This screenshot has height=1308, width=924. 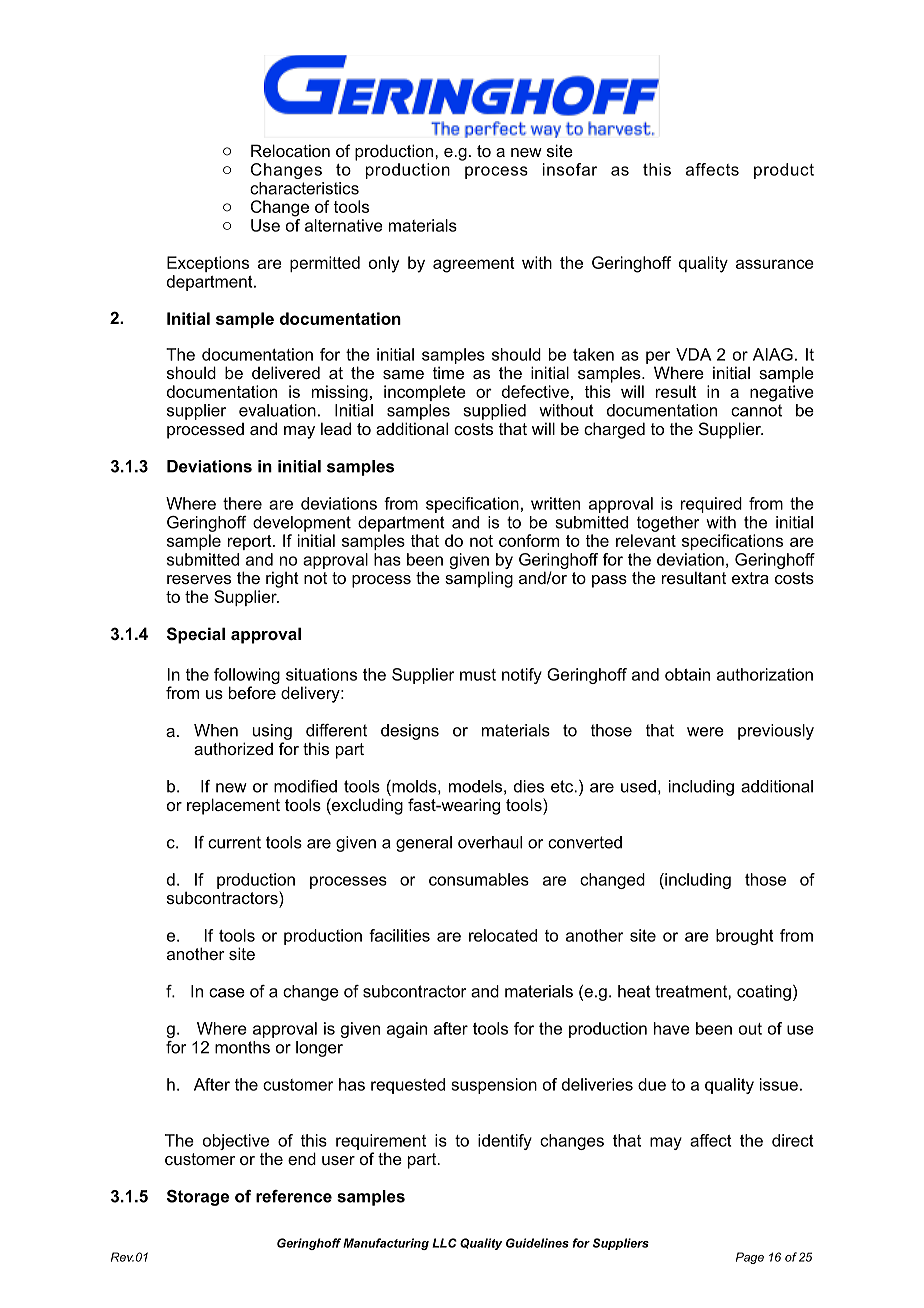 I want to click on reference, so click(x=294, y=1196).
